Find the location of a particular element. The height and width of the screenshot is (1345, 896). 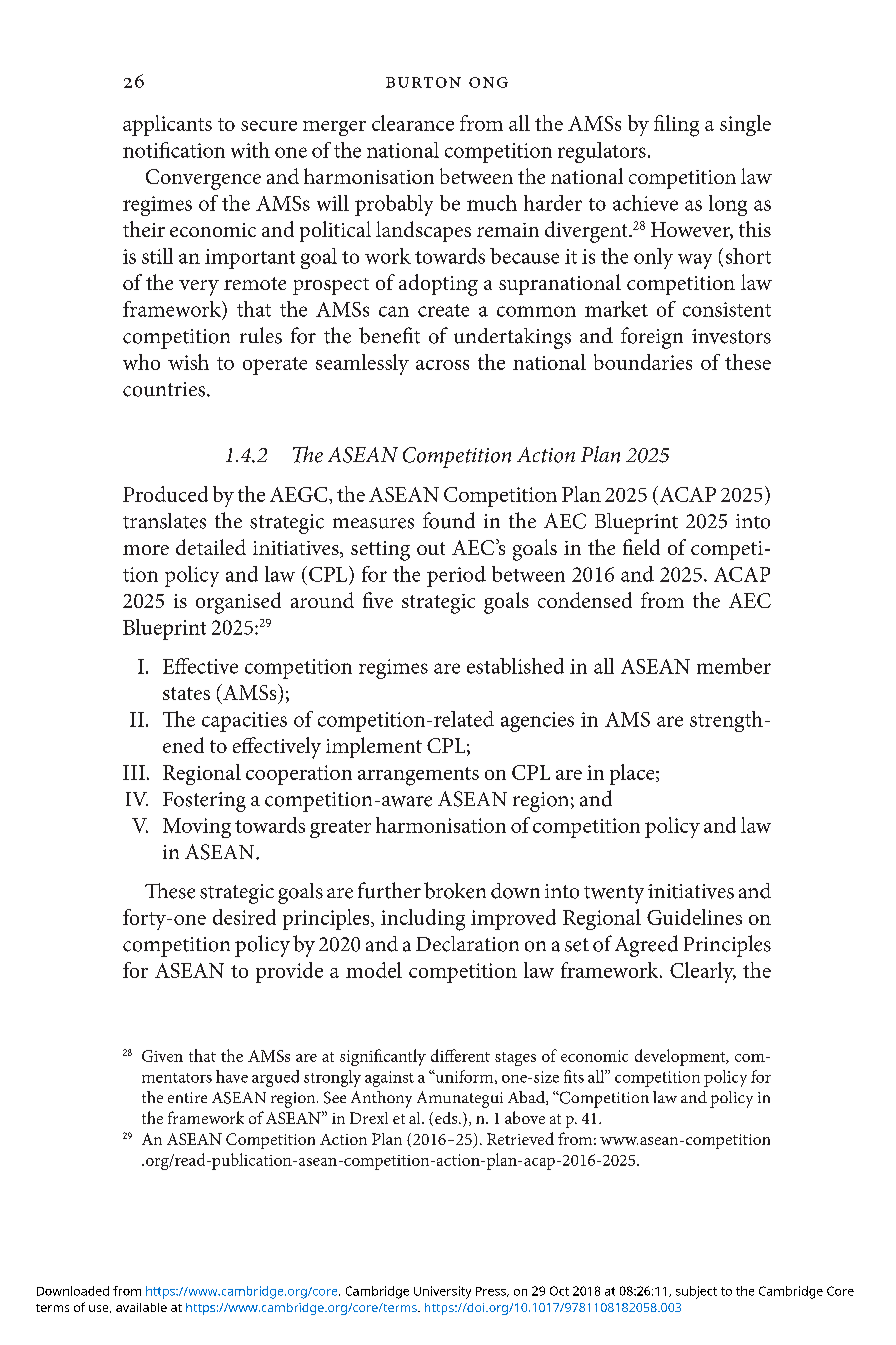

states is located at coordinates (186, 693).
